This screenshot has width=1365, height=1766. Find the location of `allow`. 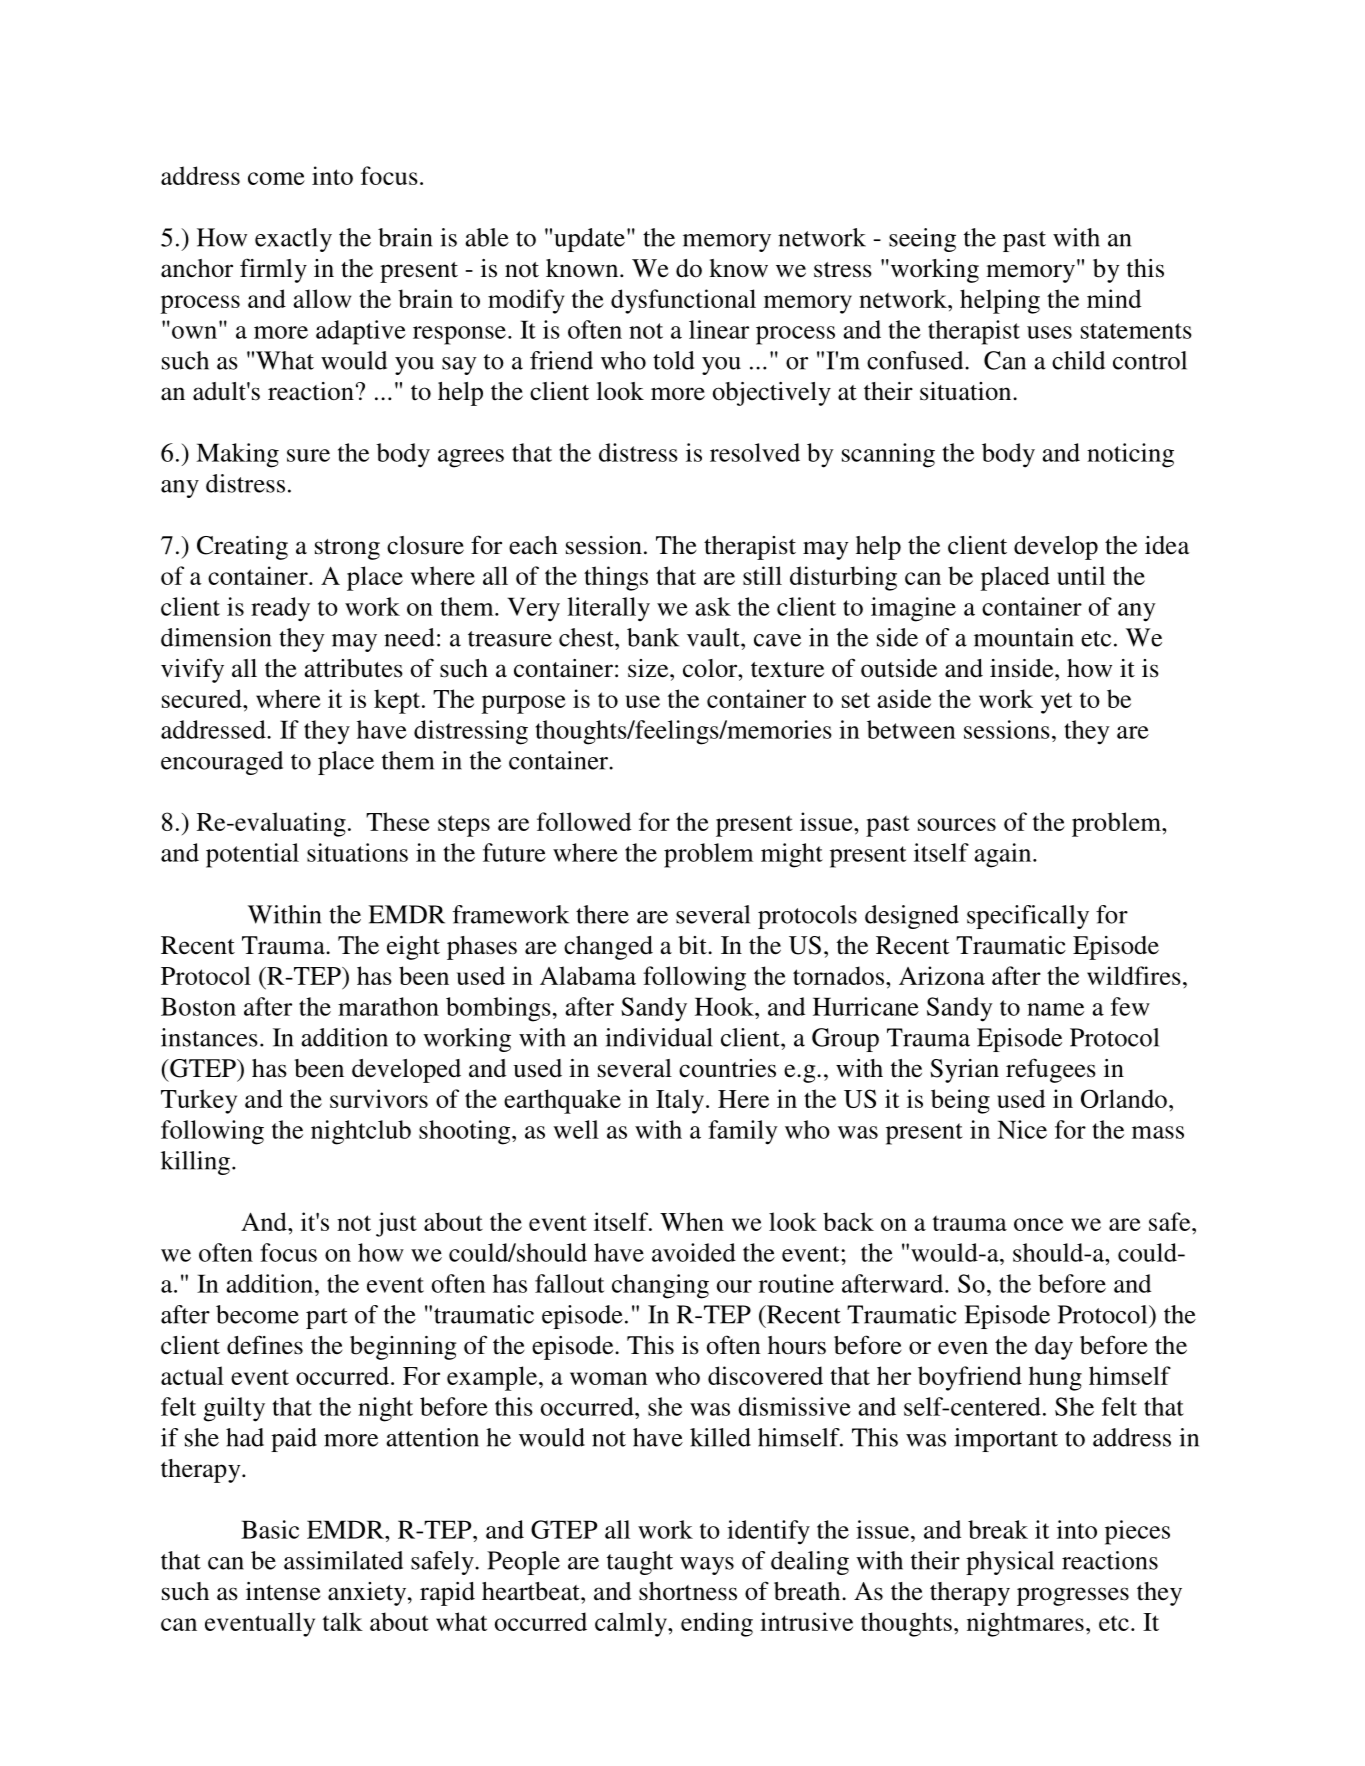

allow is located at coordinates (322, 298).
